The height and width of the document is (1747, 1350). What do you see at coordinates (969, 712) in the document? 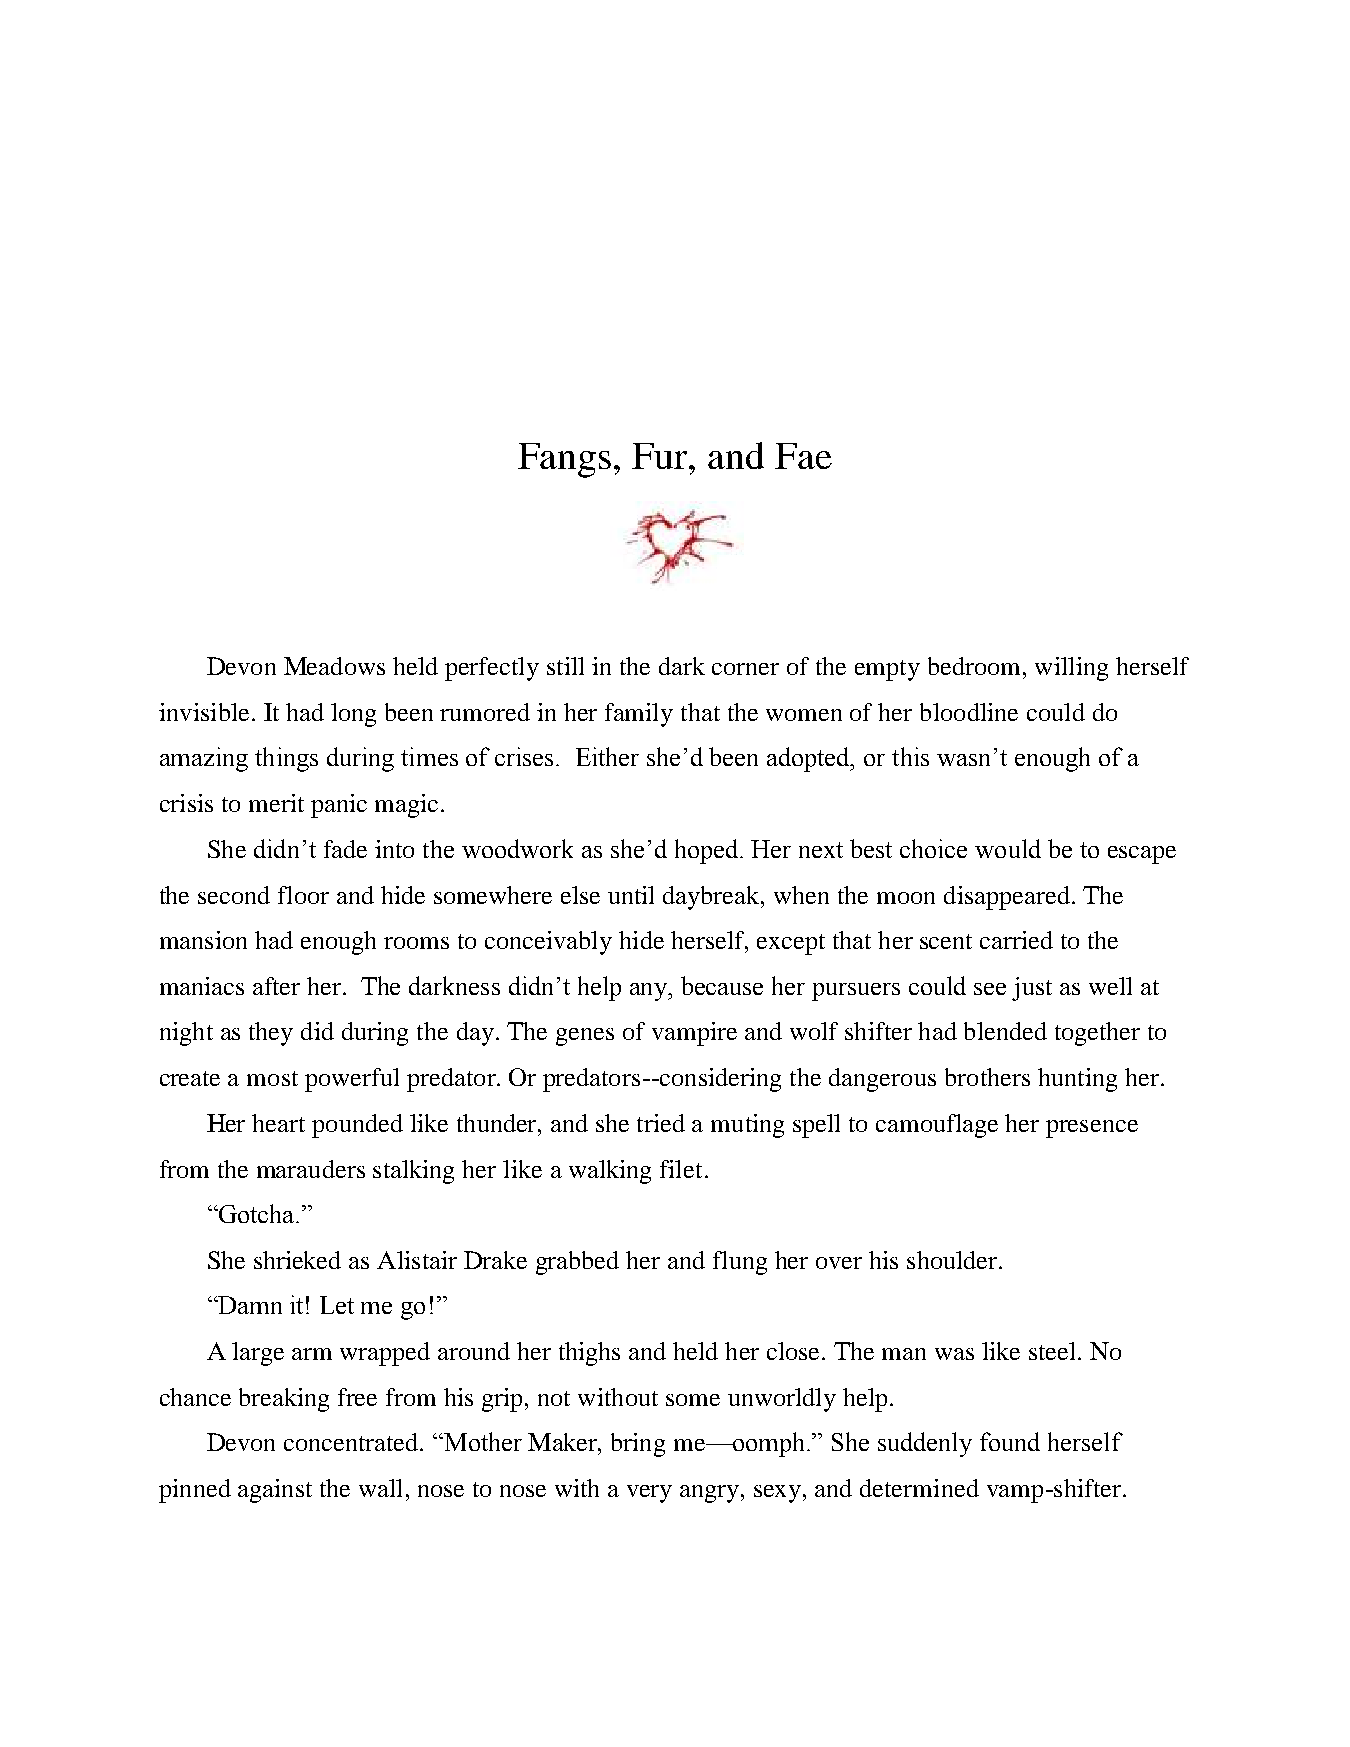
I see `bloodline` at bounding box center [969, 712].
